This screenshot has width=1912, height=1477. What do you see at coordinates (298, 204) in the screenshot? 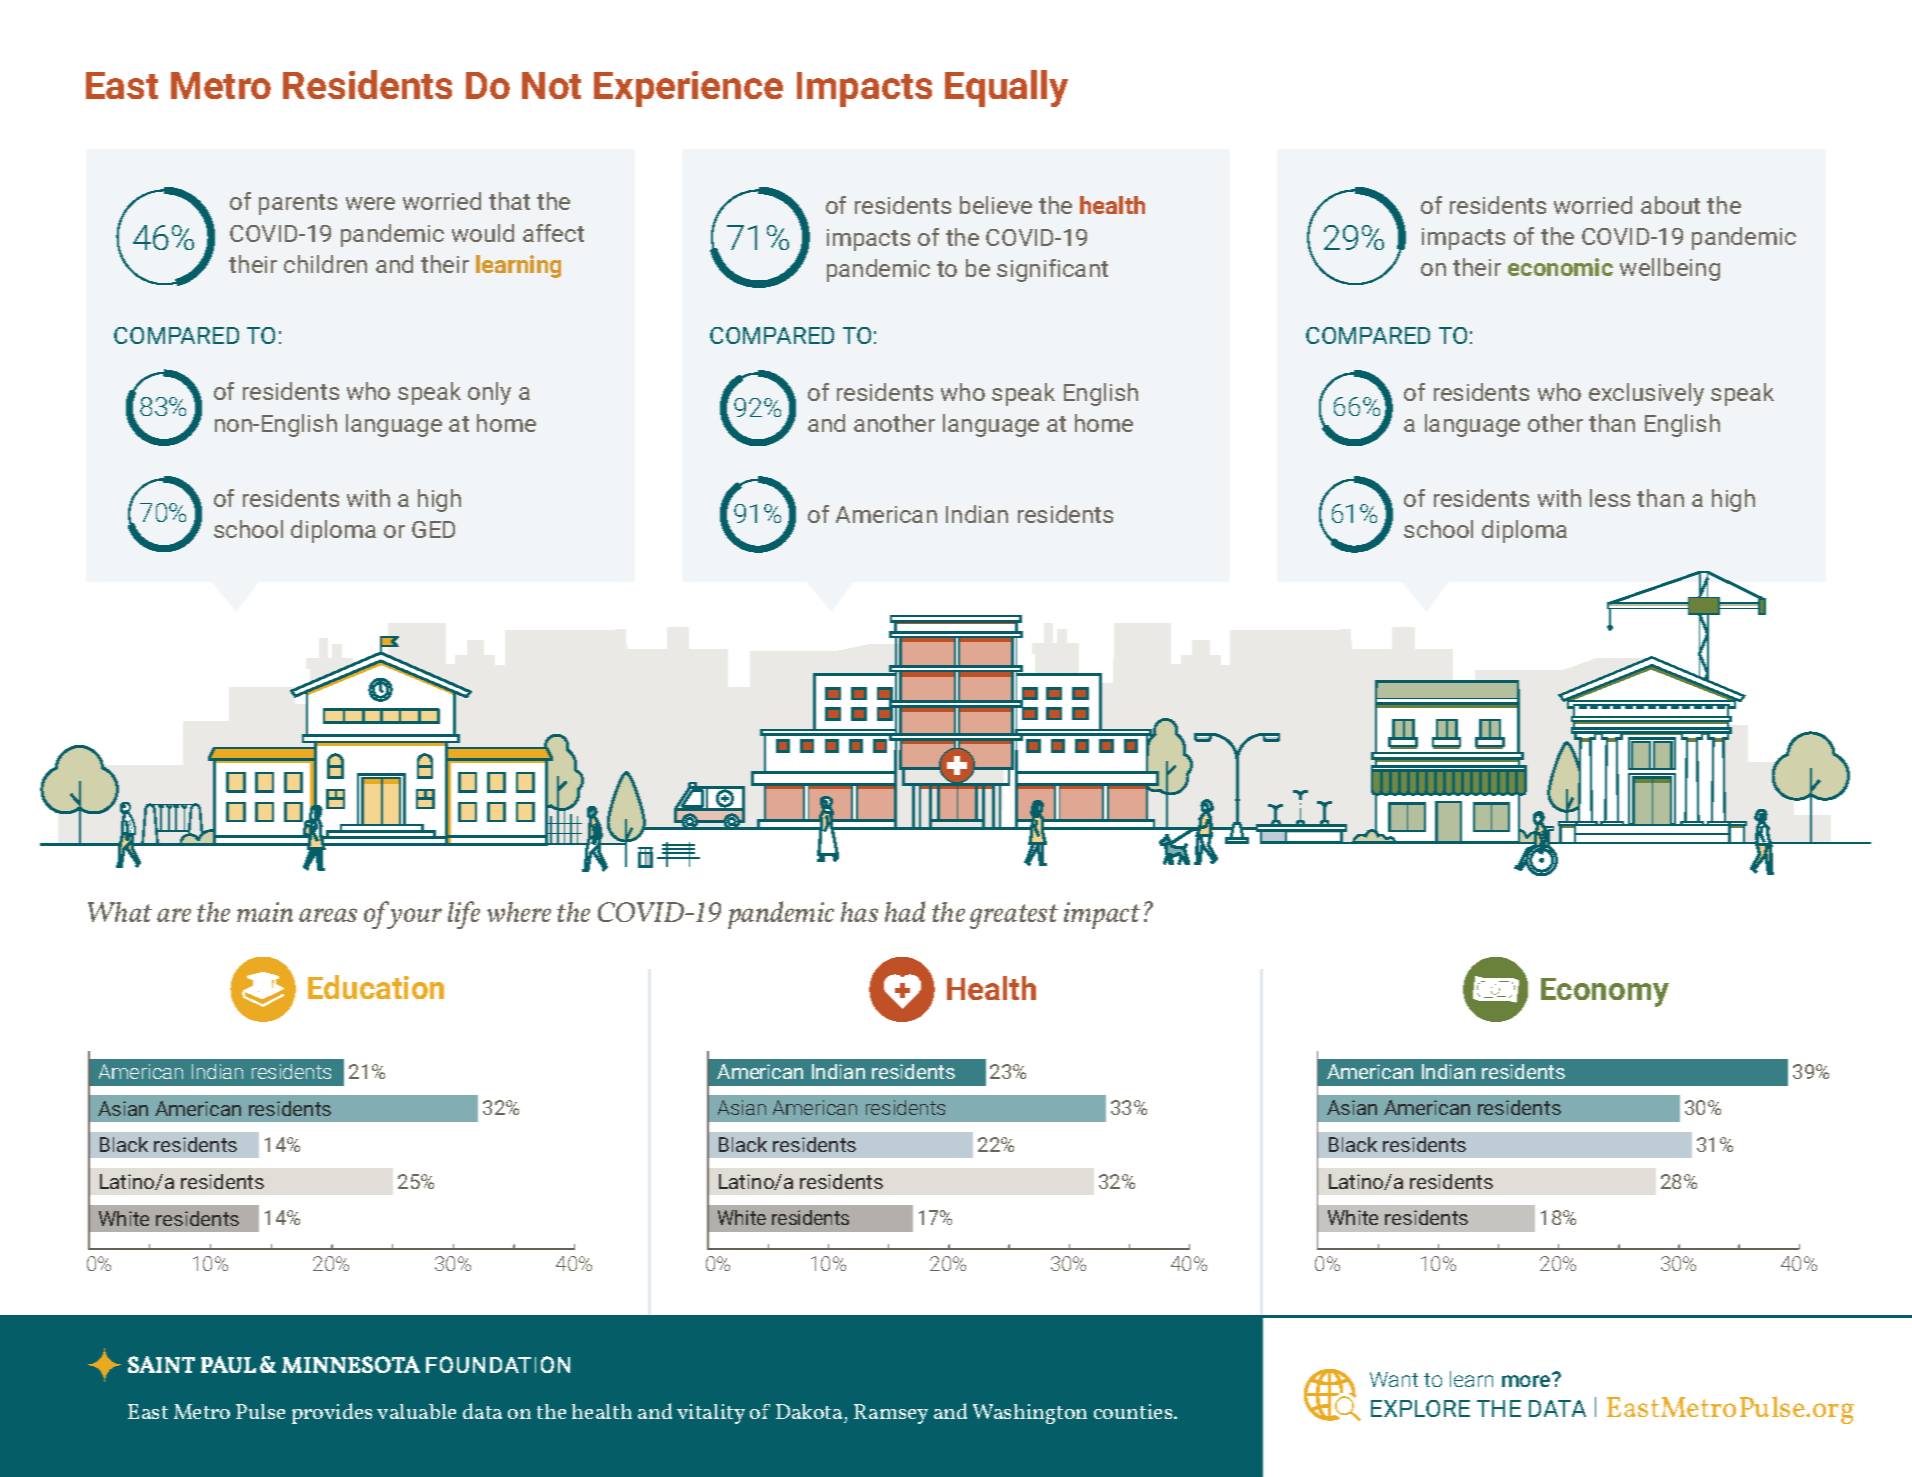
I see `parents` at bounding box center [298, 204].
